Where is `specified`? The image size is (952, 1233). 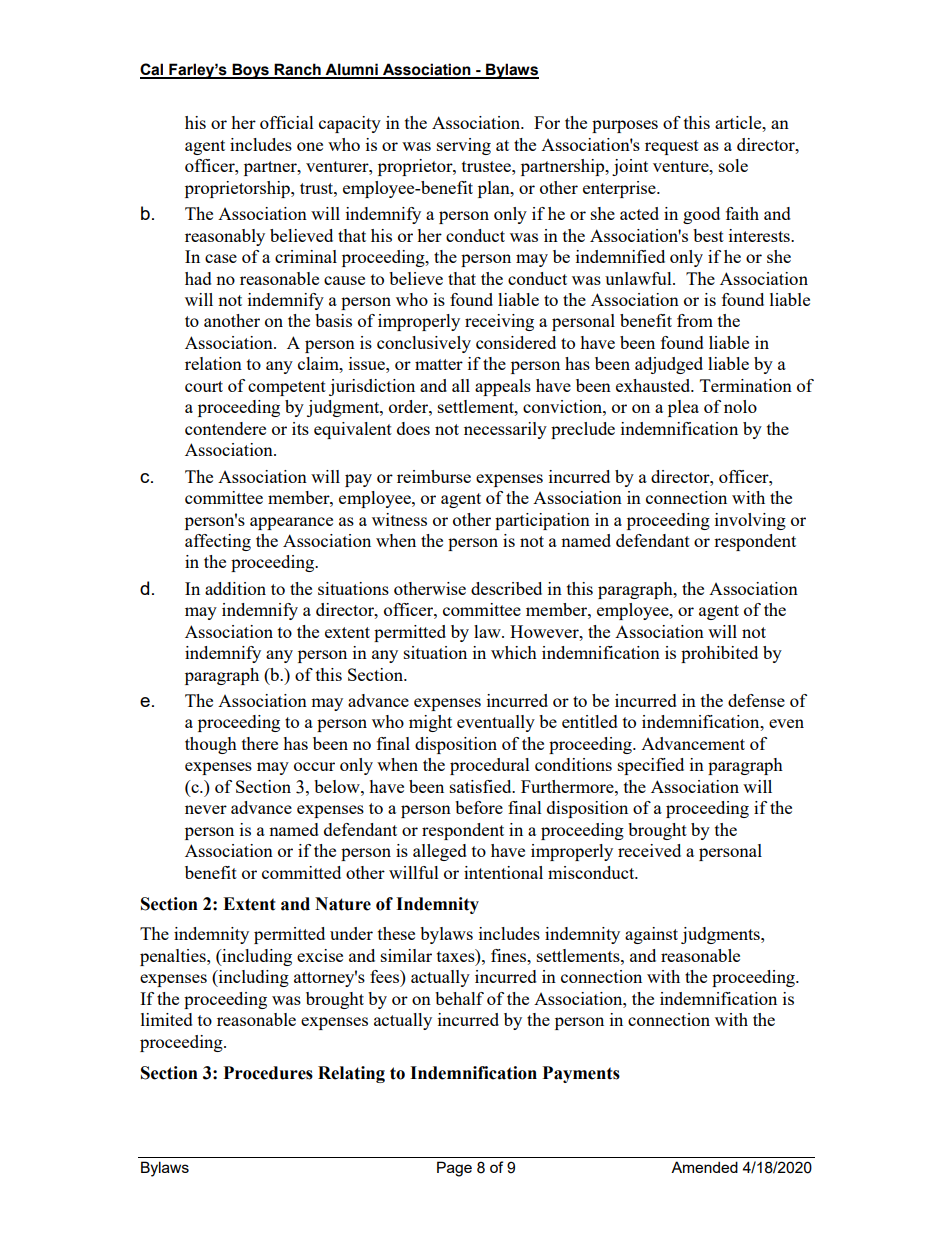
specified is located at coordinates (651, 766).
